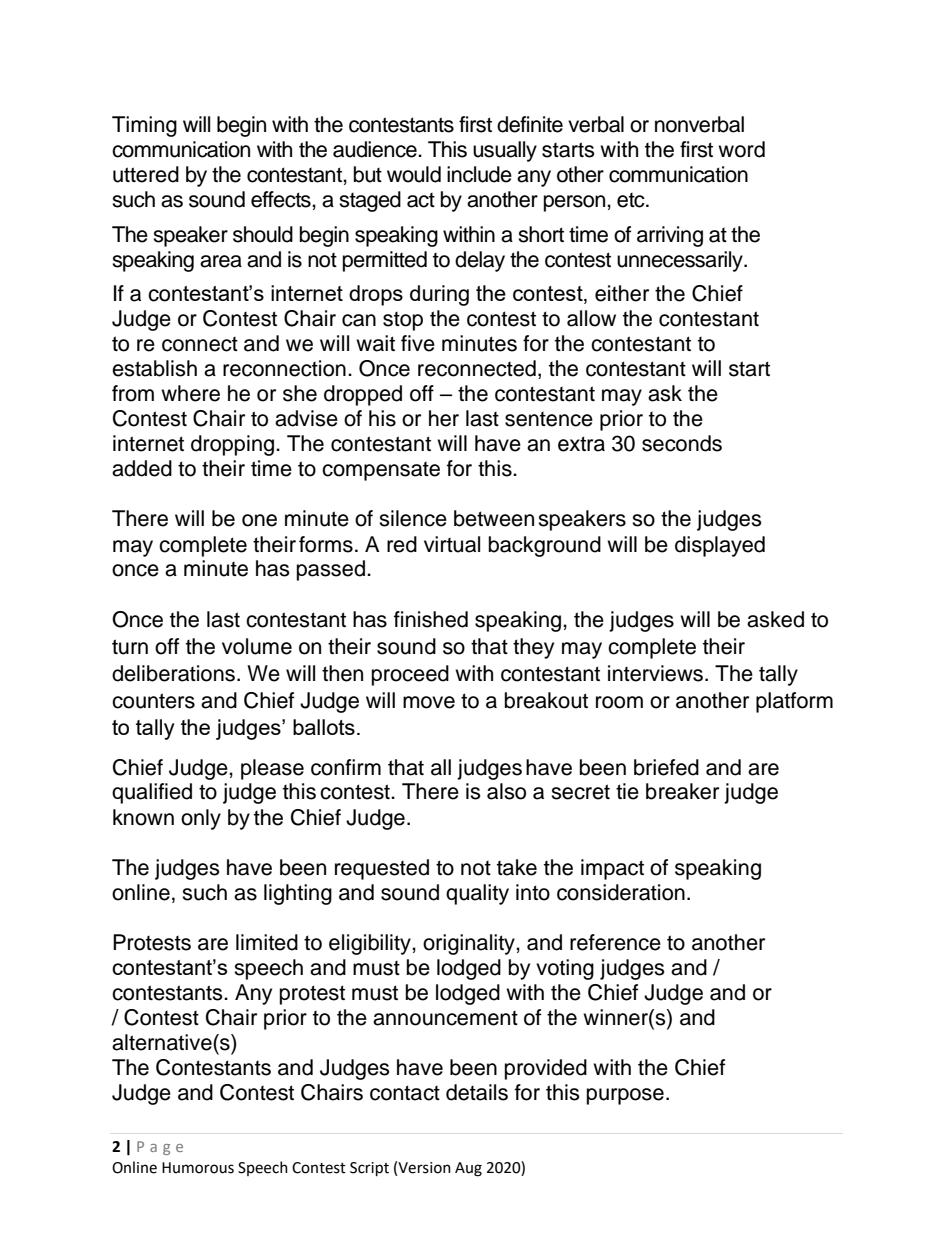 The width and height of the page is (952, 1233). Describe the element at coordinates (479, 174) in the page. I see `include` at that location.
